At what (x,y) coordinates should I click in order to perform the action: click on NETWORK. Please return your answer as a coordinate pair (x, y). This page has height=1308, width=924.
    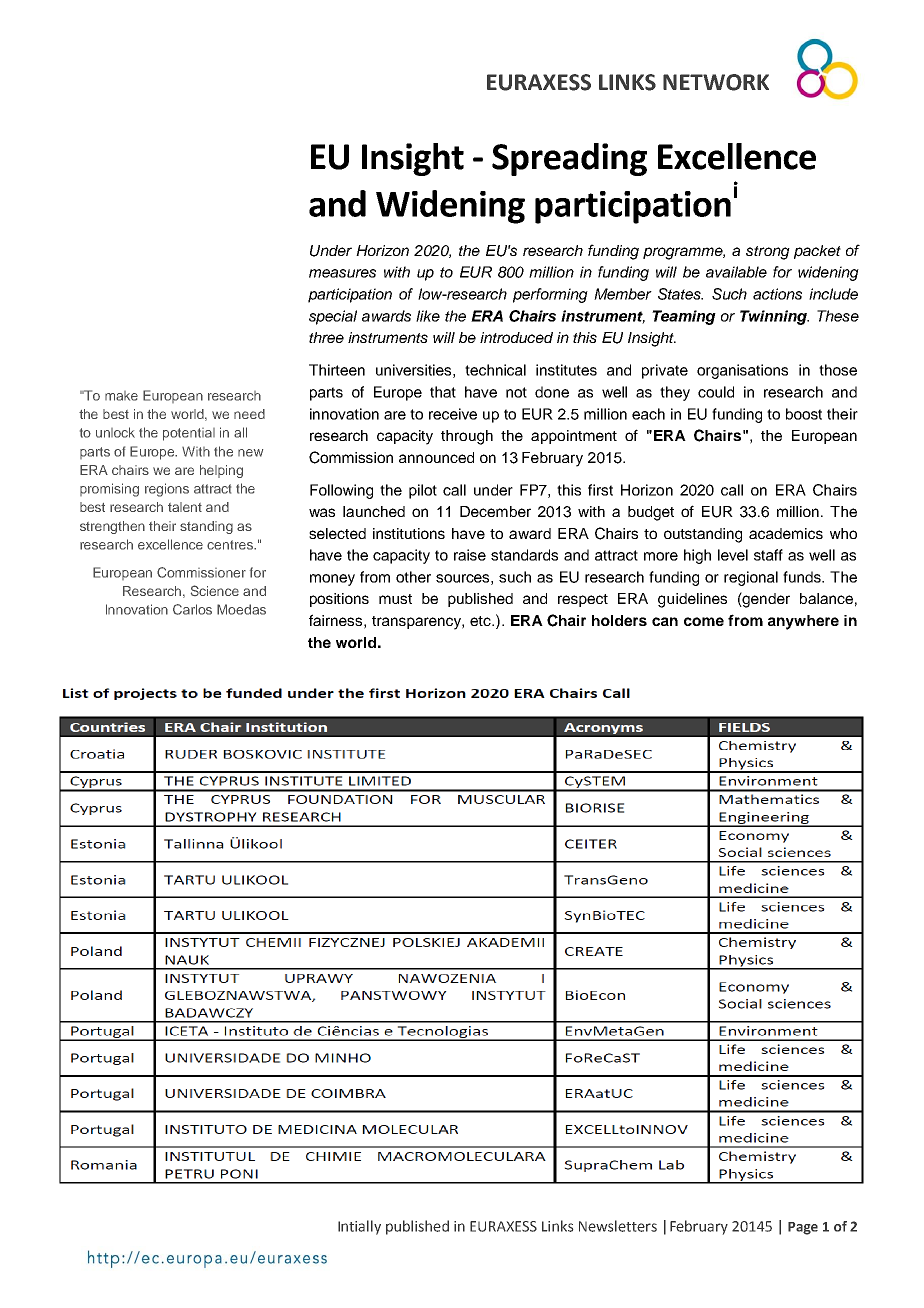
    Looking at the image, I should click on (716, 82).
